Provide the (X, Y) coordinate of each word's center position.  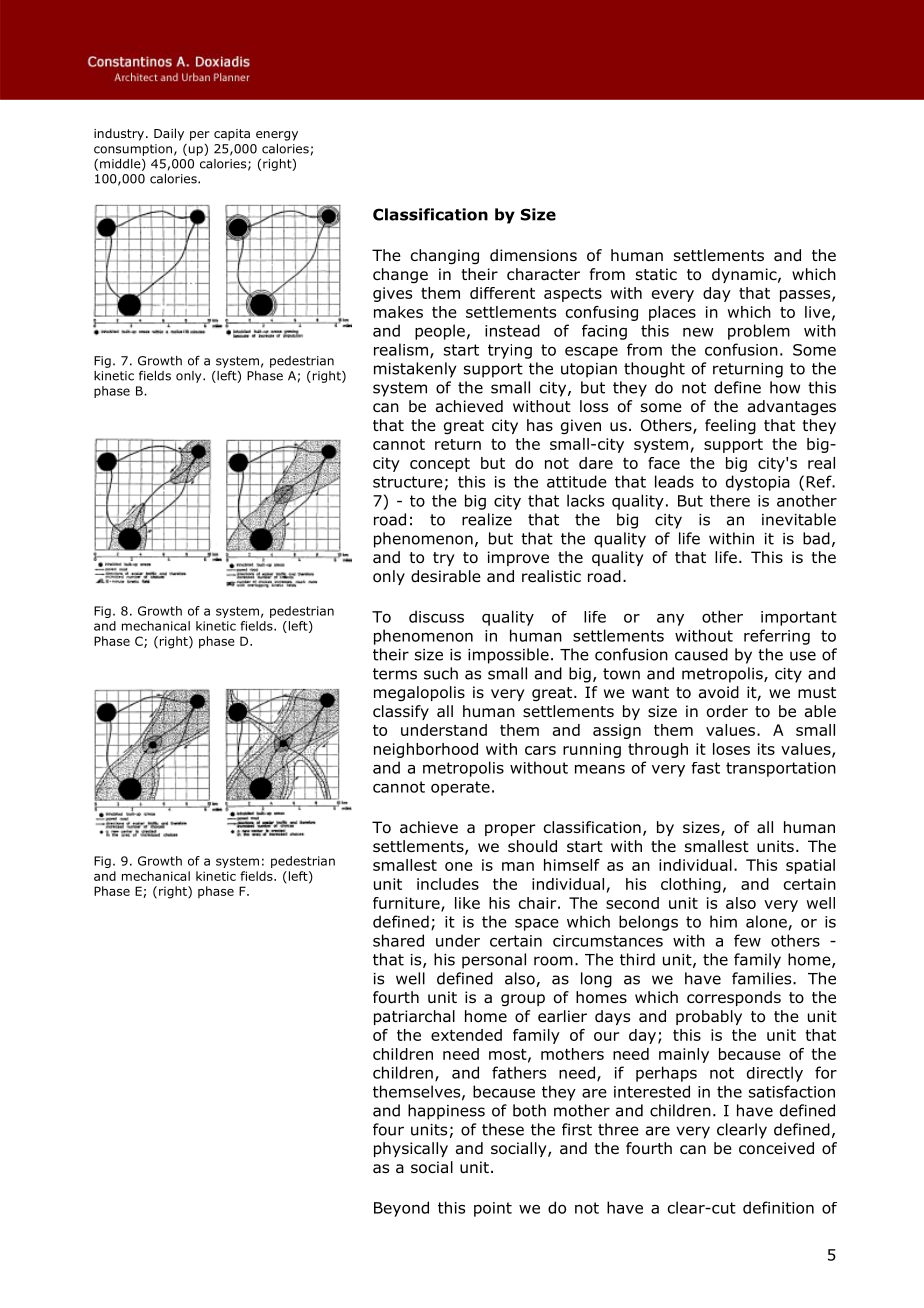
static (656, 274)
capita (232, 135)
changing (445, 257)
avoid (719, 692)
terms (395, 674)
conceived (776, 1148)
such (441, 673)
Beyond (401, 1209)
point (493, 1209)
